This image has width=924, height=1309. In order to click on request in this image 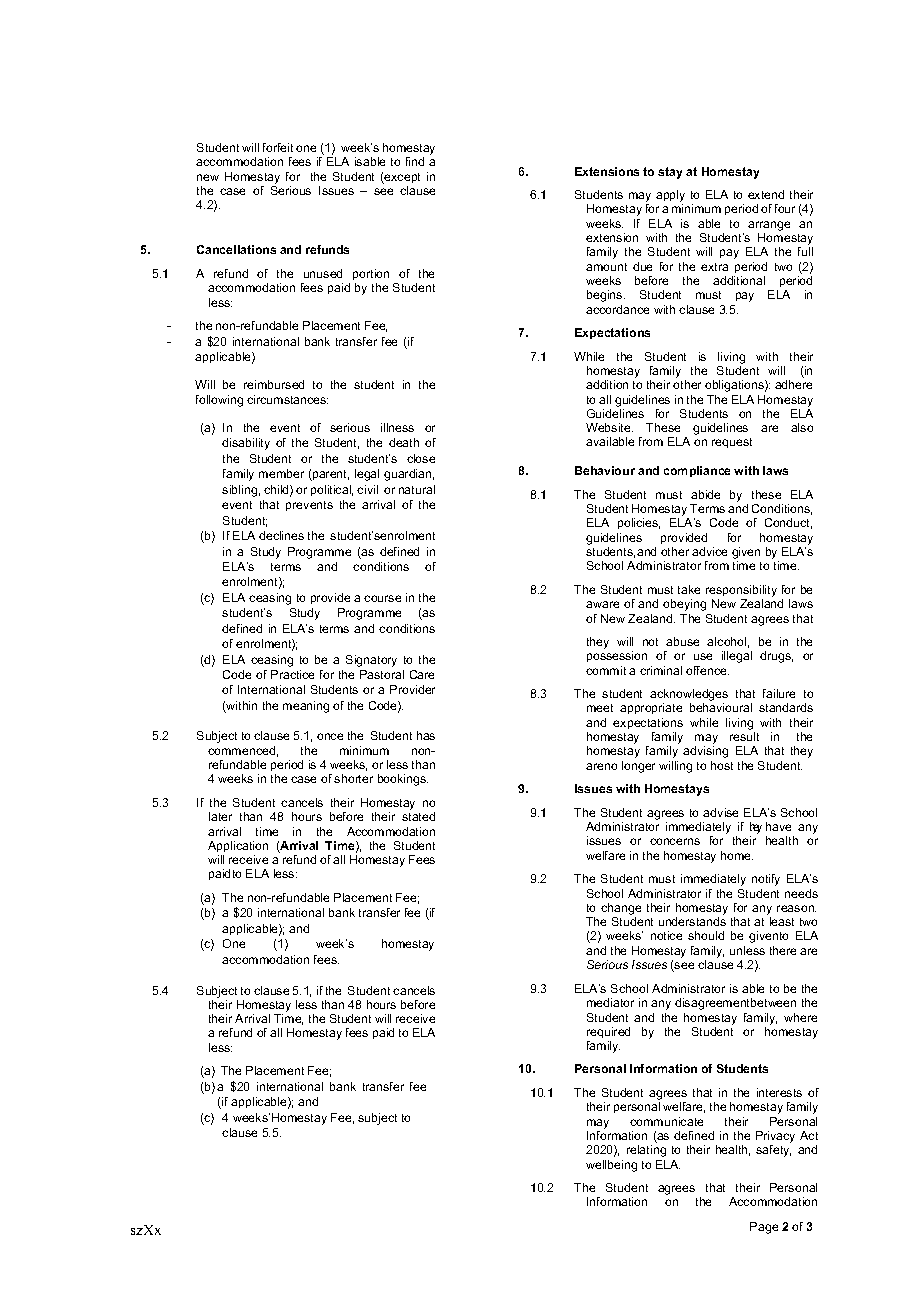, I will do `click(732, 443)`.
